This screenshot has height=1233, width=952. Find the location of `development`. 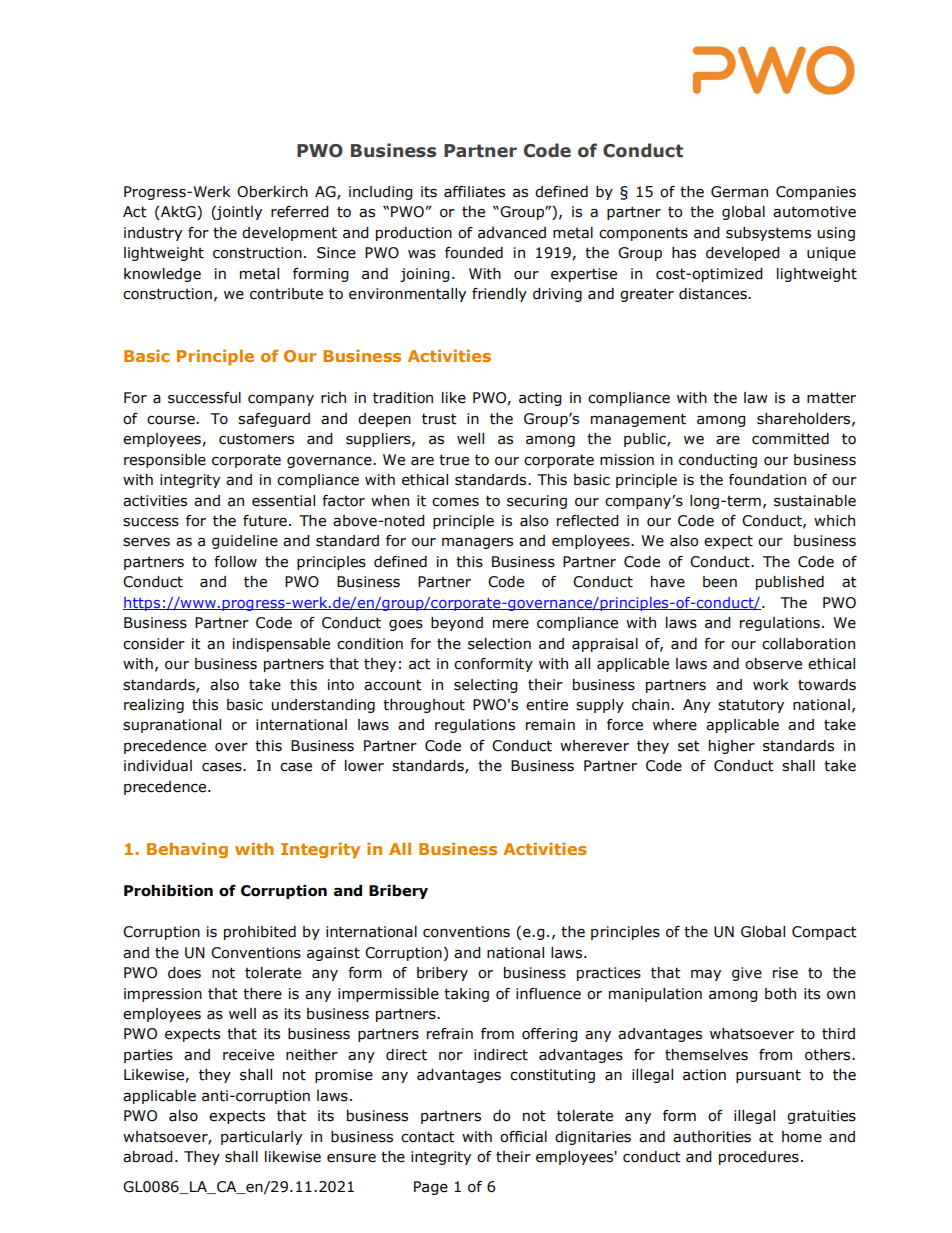

development is located at coordinates (289, 234).
